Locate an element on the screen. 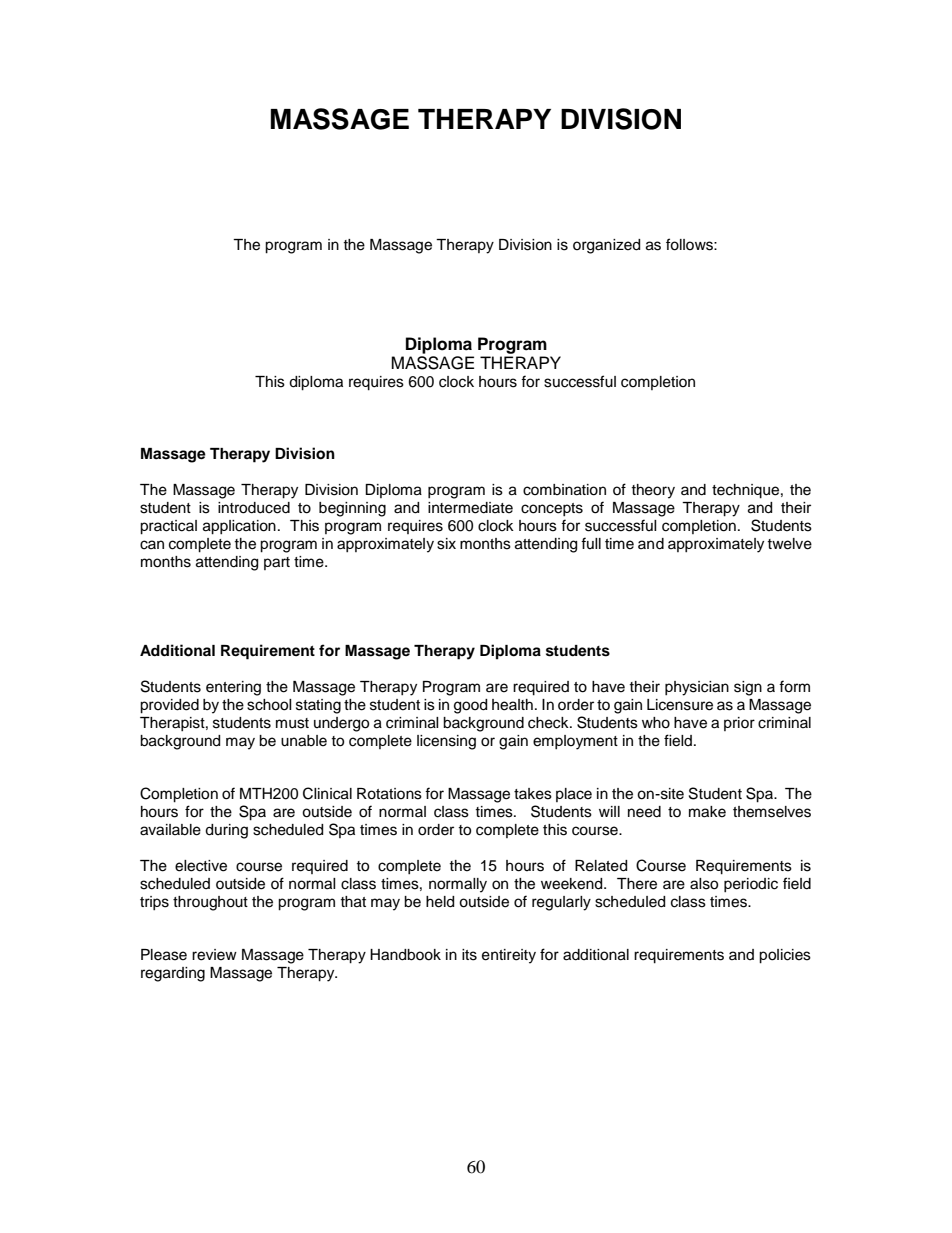 The image size is (952, 1233). policies is located at coordinates (785, 956).
